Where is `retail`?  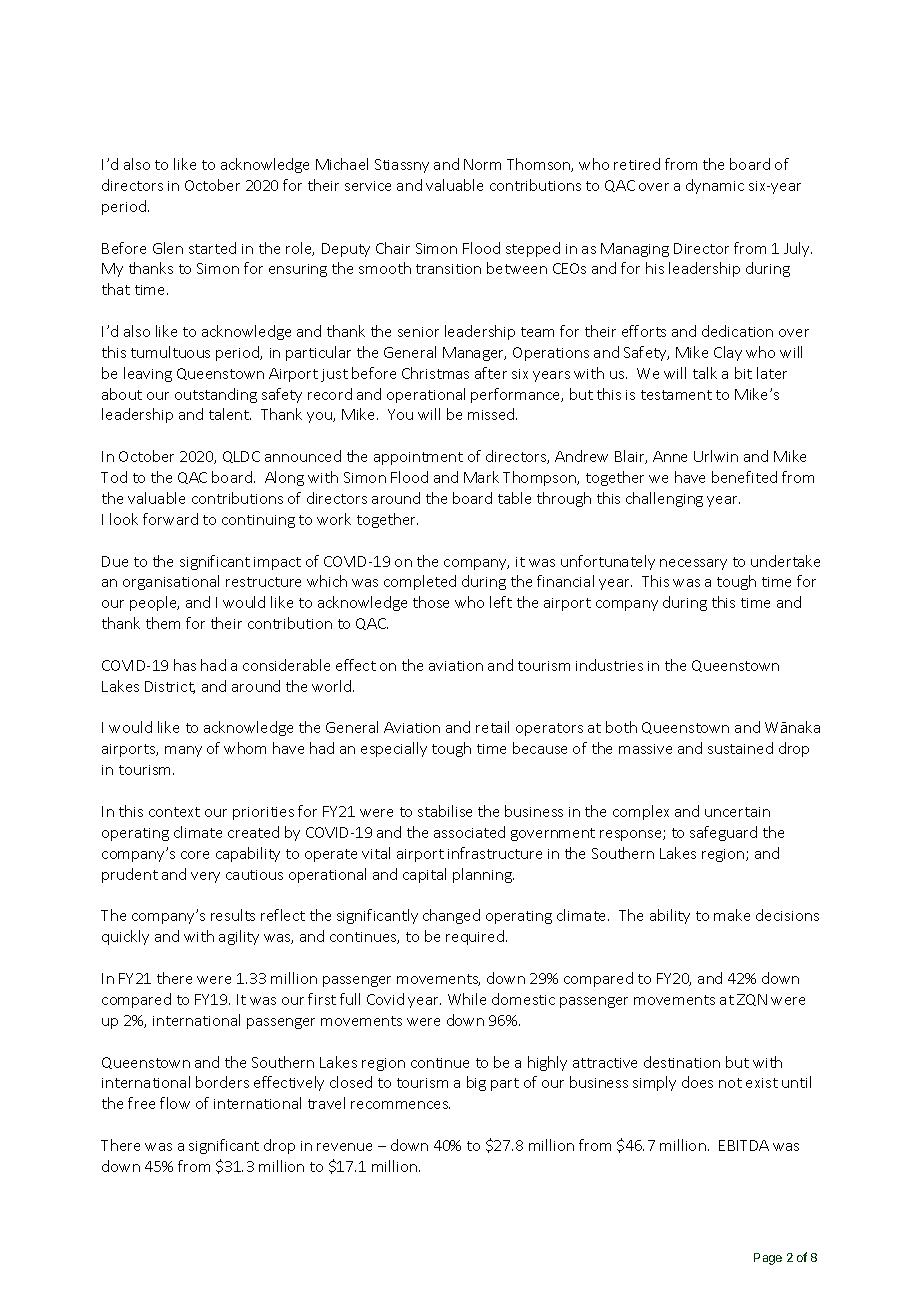
retail is located at coordinates (492, 727).
